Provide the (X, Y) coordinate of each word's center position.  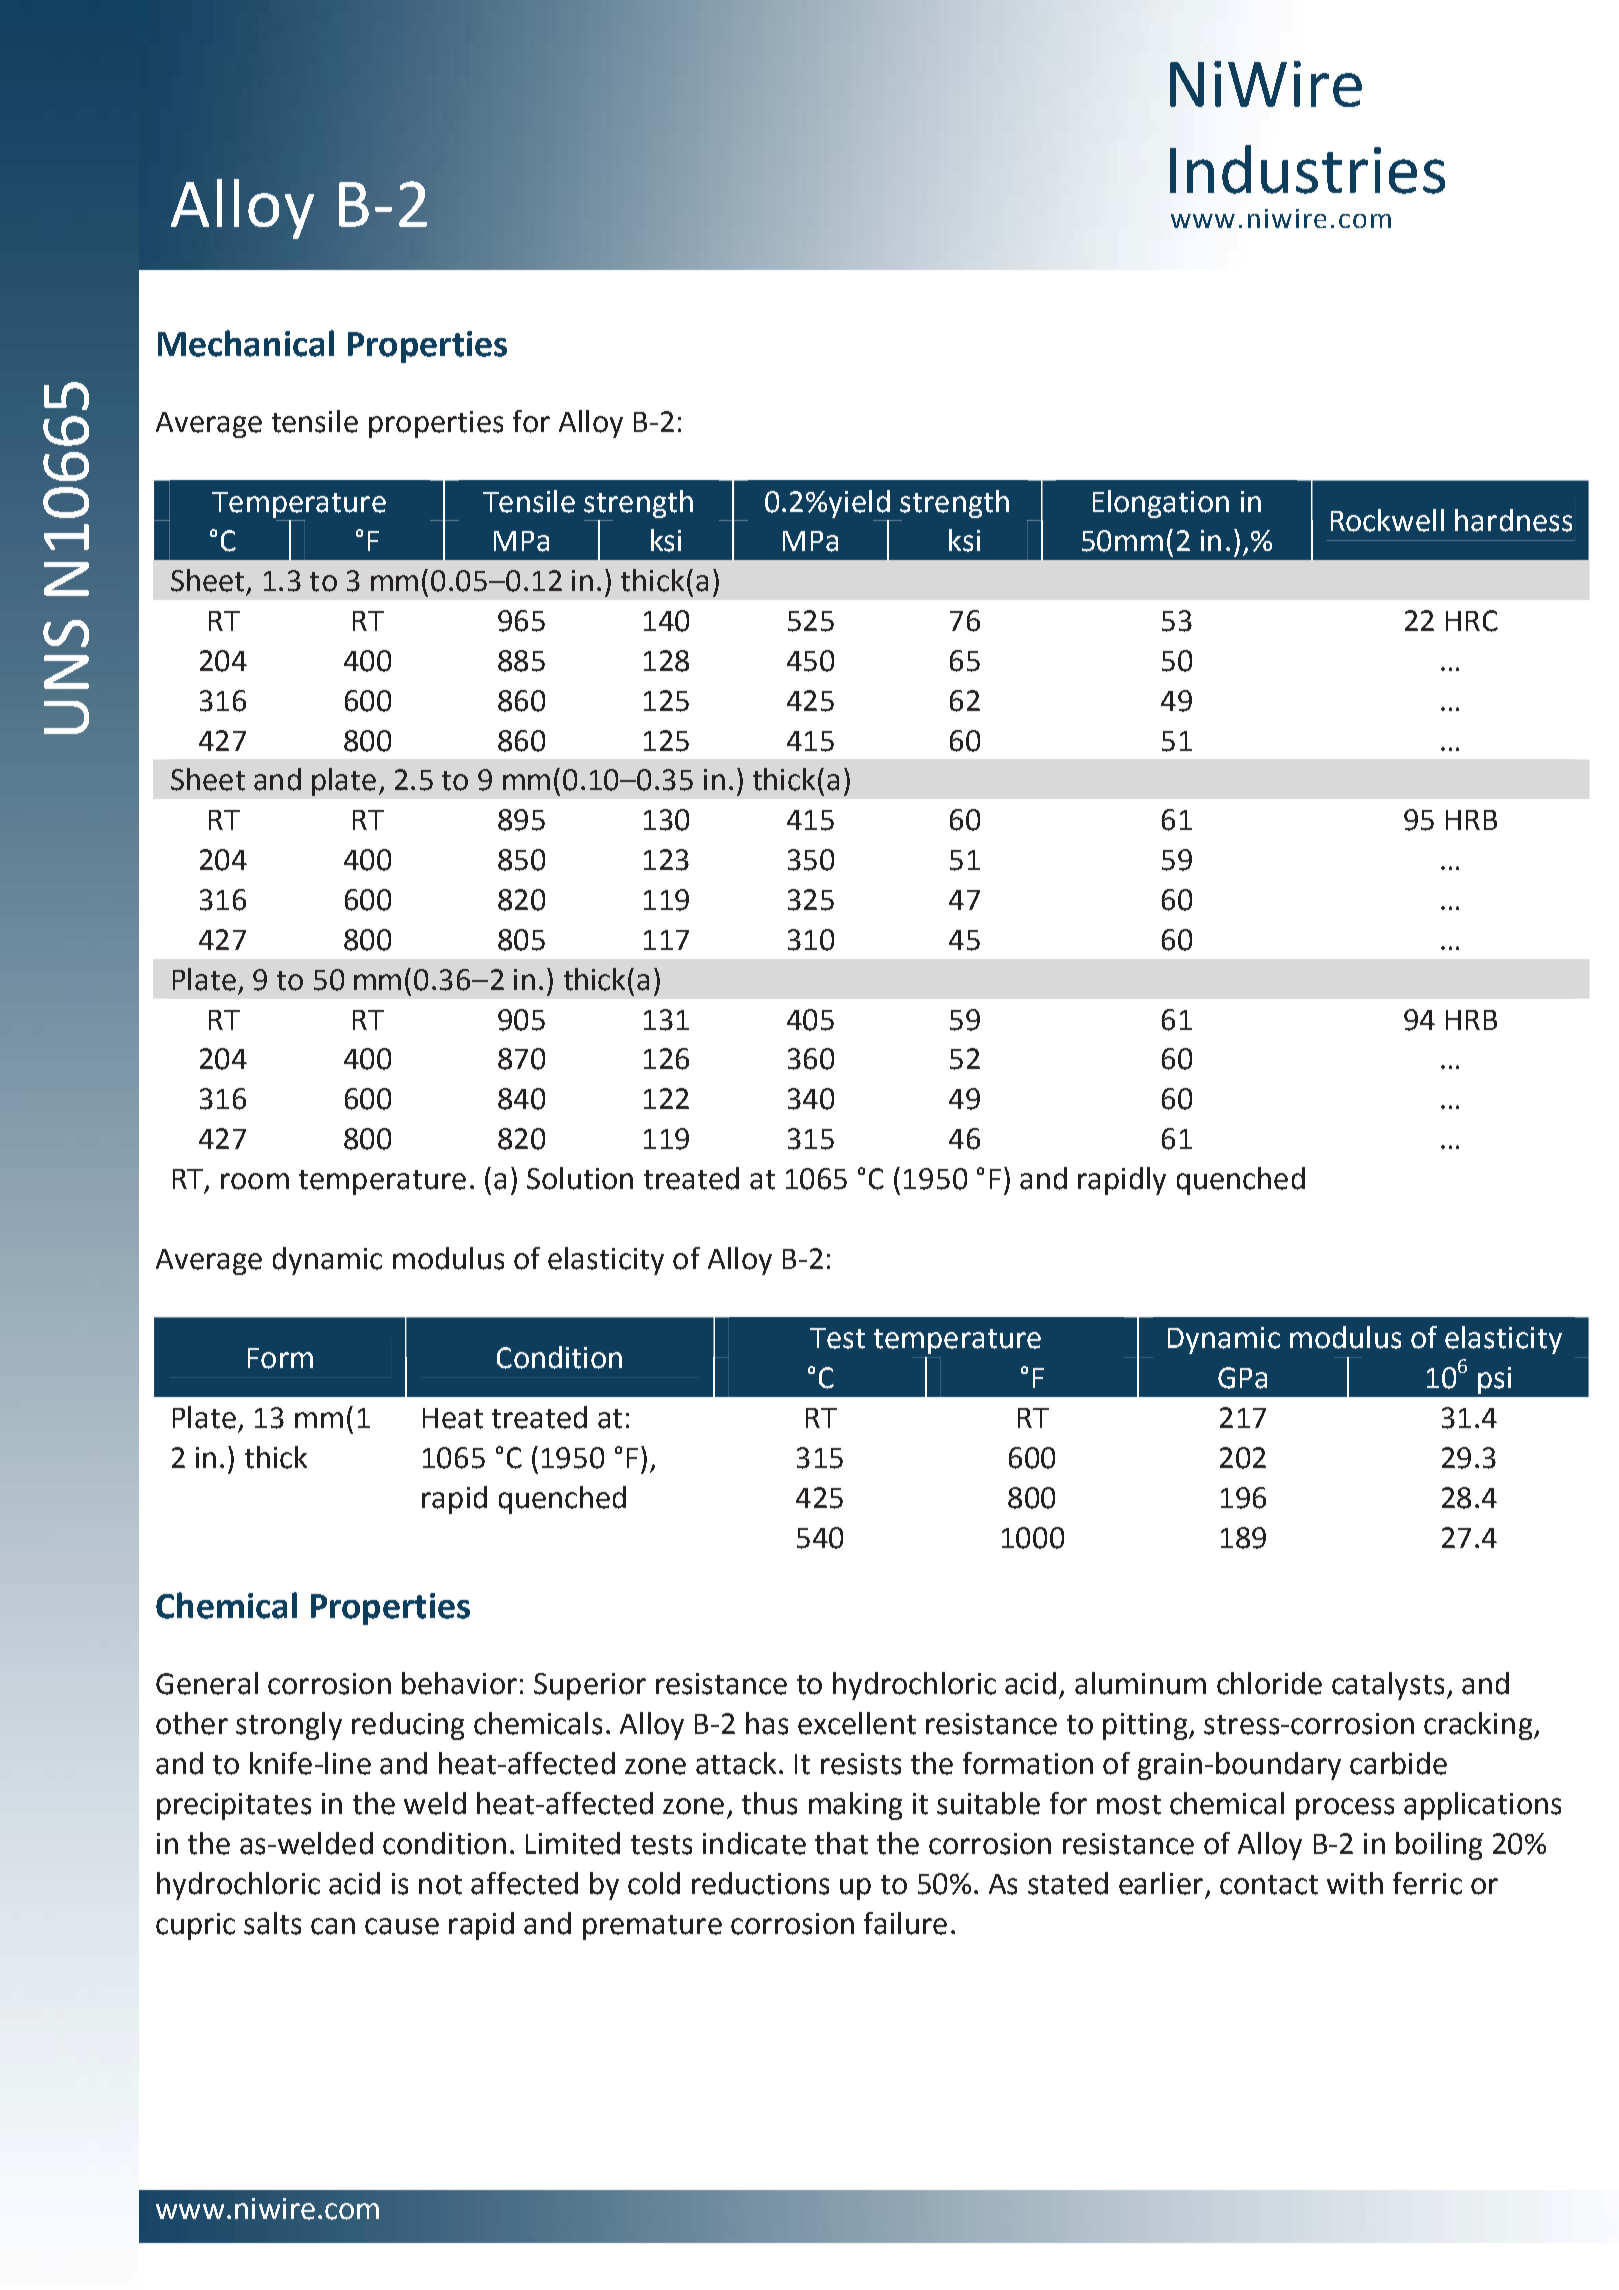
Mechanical (246, 343)
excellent (857, 1723)
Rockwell (1387, 520)
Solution (580, 1178)
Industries (1307, 169)
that (841, 1843)
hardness (1513, 520)
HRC (1472, 621)
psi (1494, 1380)
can (333, 1926)
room (255, 1181)
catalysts (1388, 1686)
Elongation (1161, 504)
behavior (459, 1683)
